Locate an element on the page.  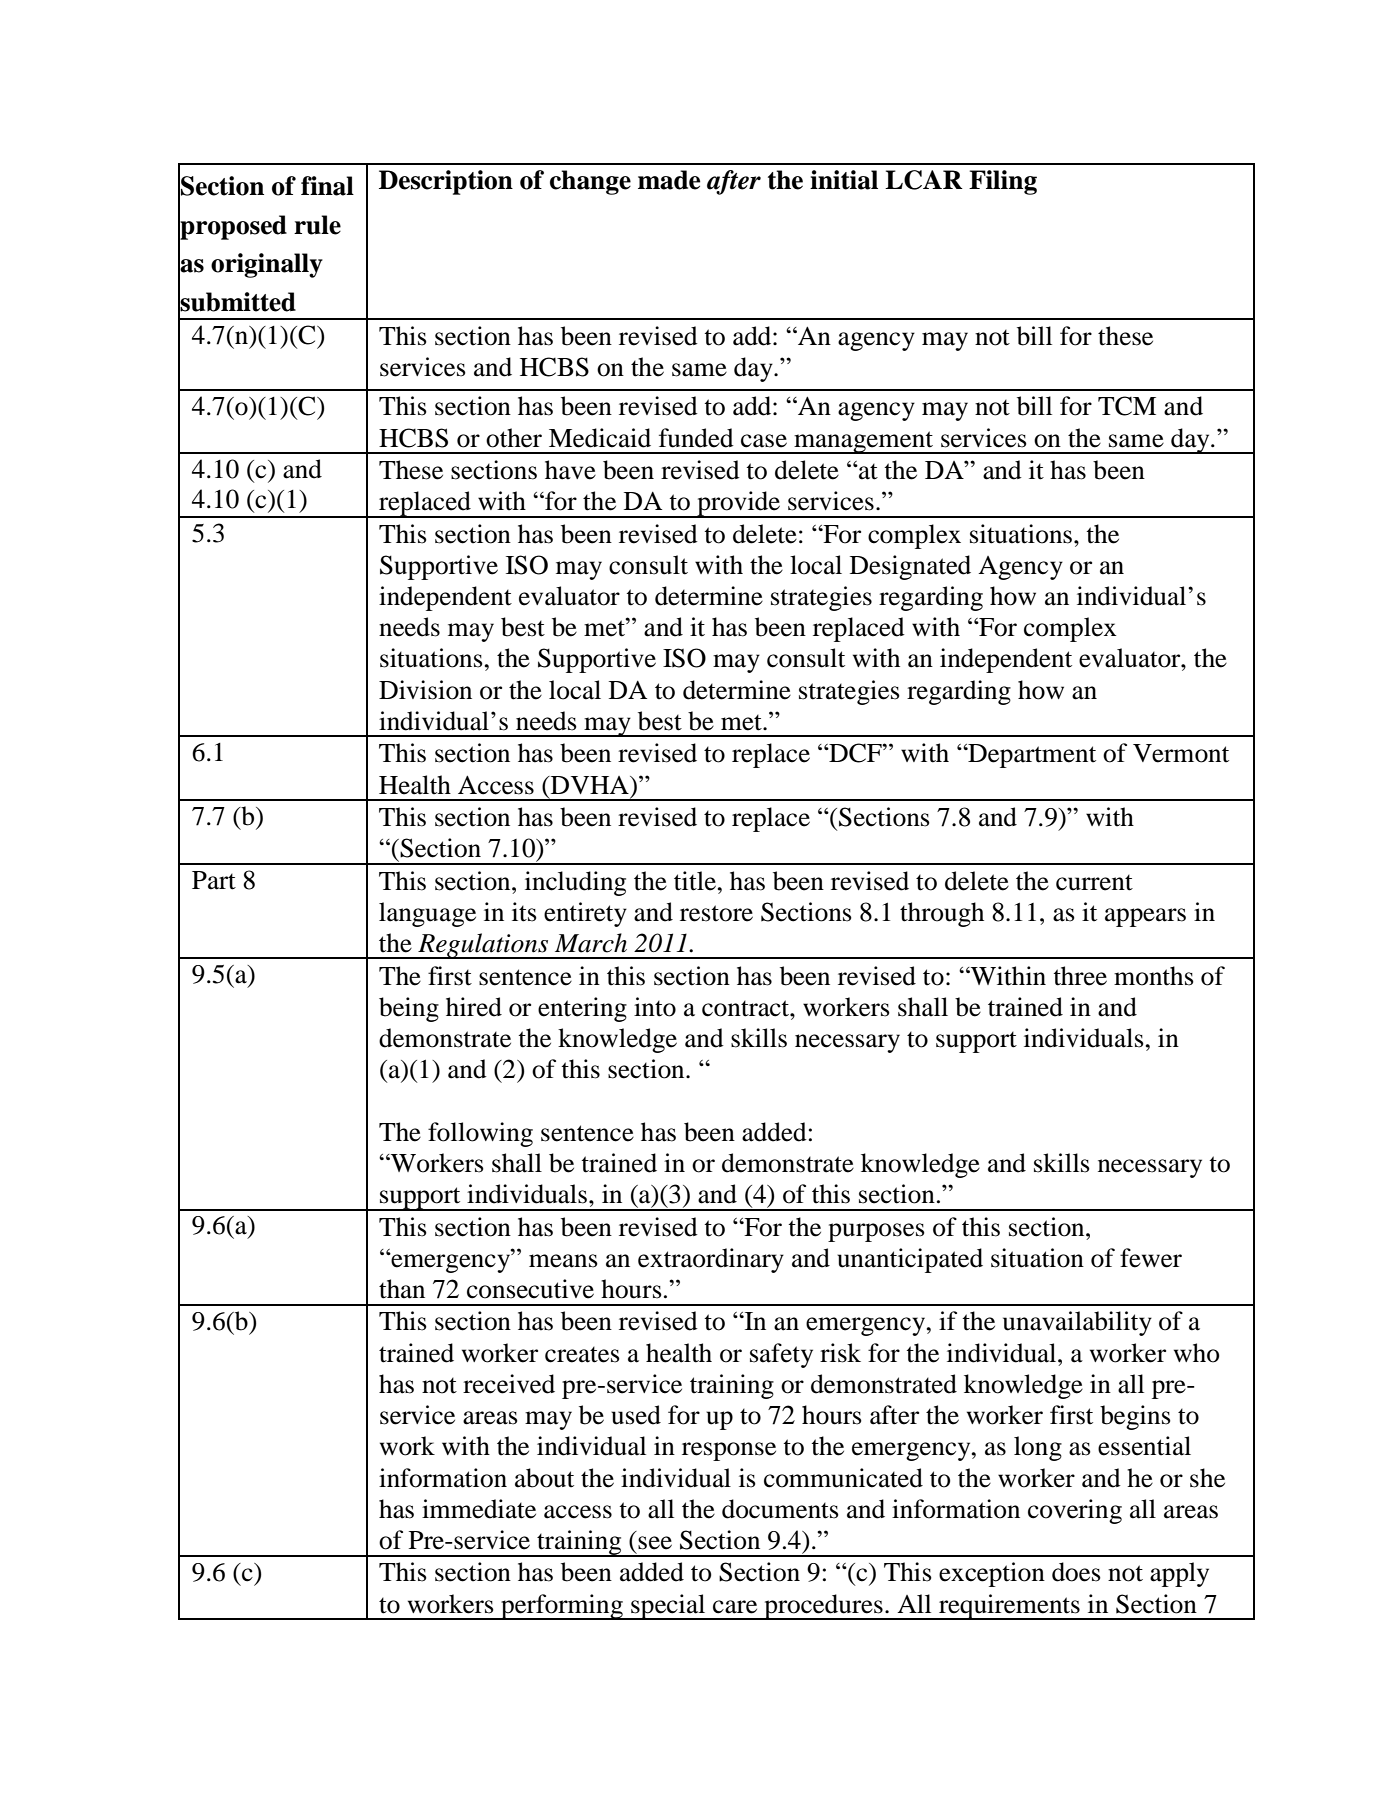
immediate is located at coordinates (479, 1509).
